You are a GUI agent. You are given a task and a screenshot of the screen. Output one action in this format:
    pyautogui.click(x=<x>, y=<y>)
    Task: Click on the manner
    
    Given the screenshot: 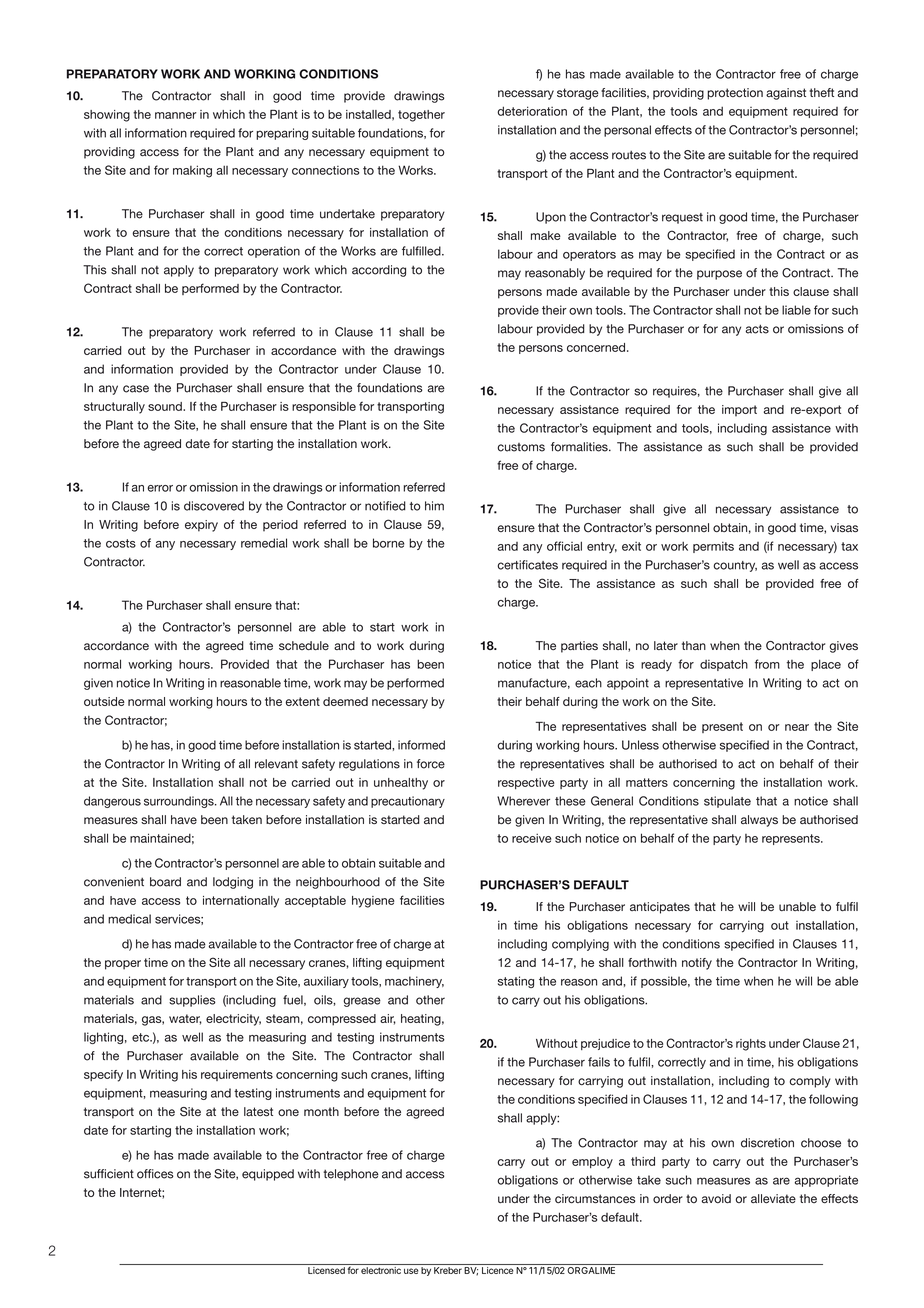 What is the action you would take?
    pyautogui.click(x=176, y=115)
